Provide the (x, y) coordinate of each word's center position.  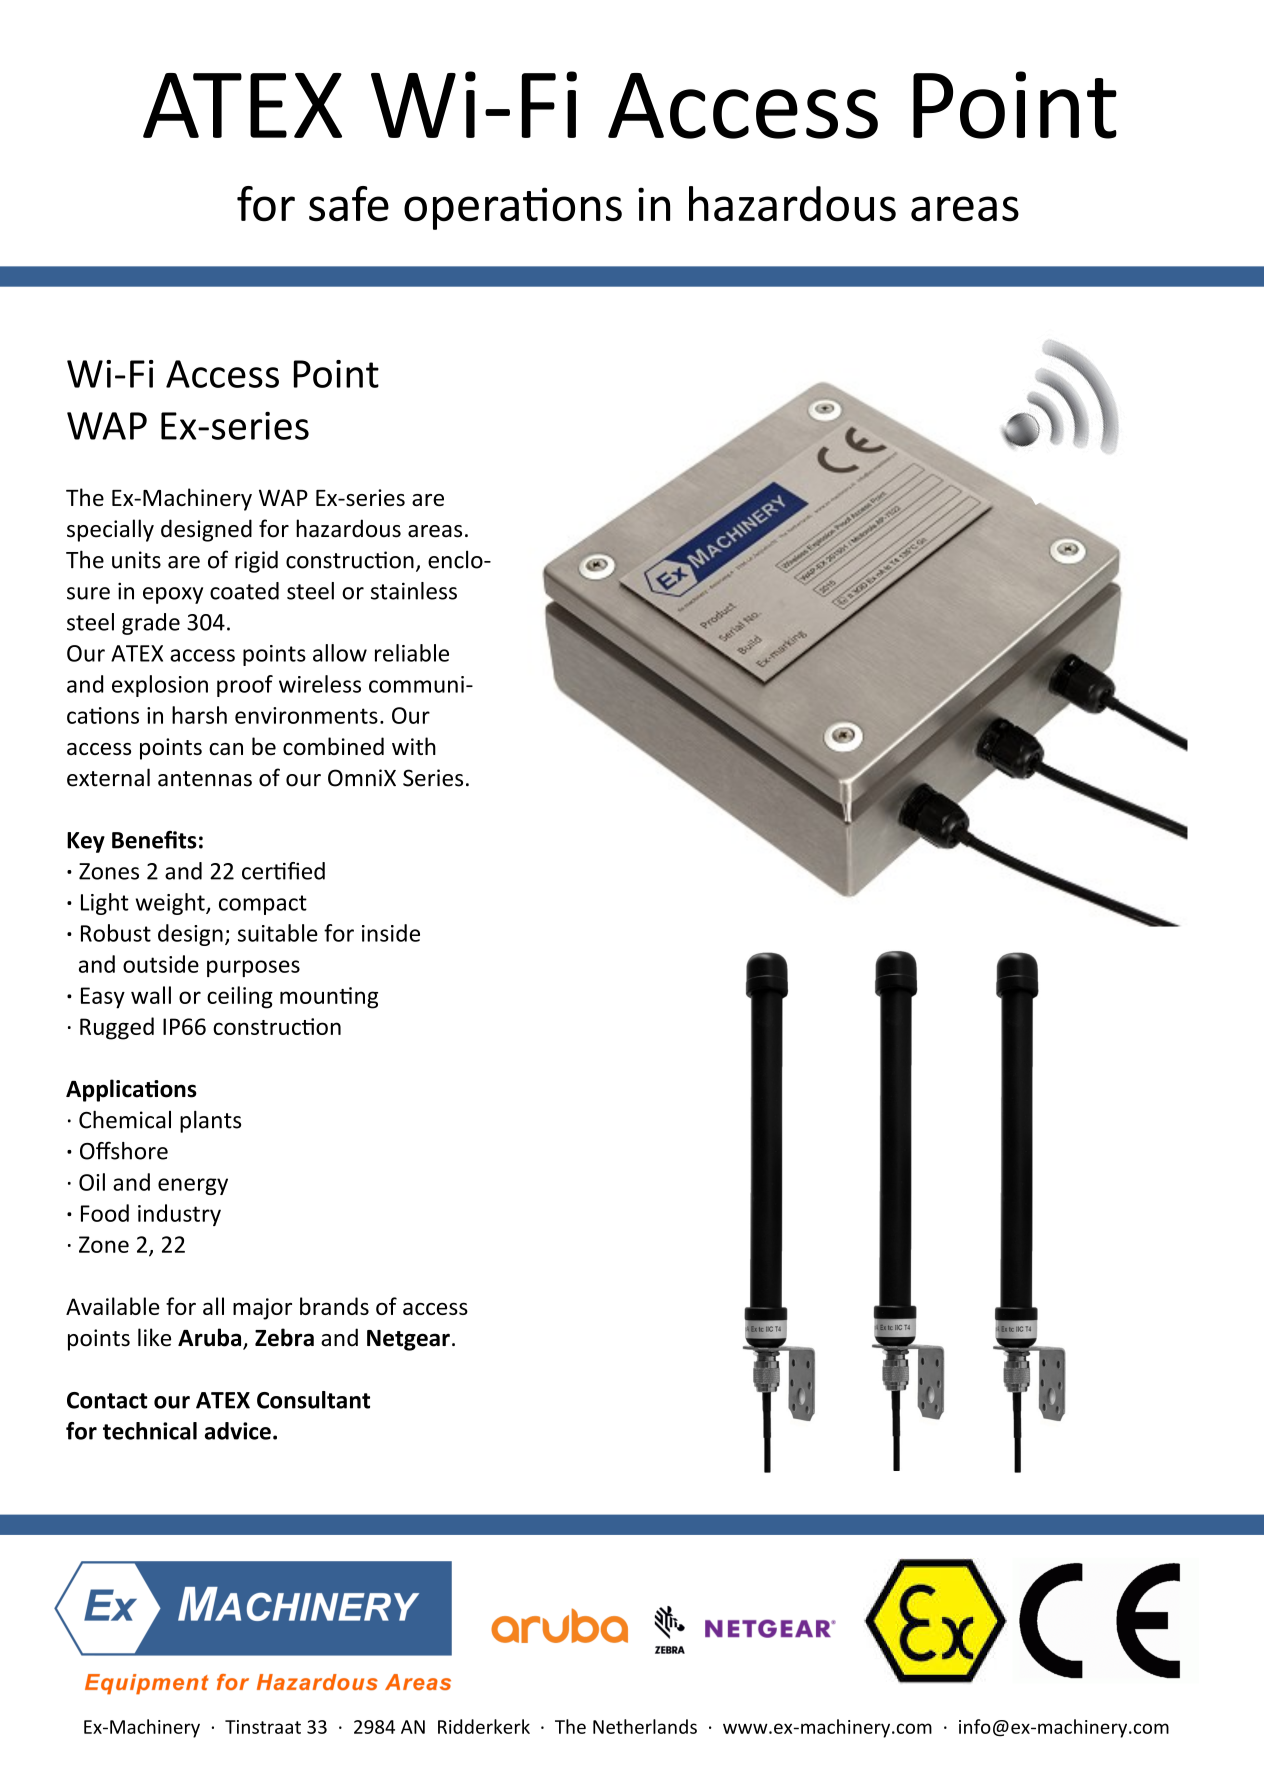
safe (349, 204)
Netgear (408, 1340)
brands (334, 1306)
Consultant (313, 1400)
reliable (412, 653)
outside (161, 964)
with (414, 746)
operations (513, 208)
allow (340, 653)
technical (150, 1431)
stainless (414, 591)
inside (391, 933)
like (154, 1337)
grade (151, 624)
